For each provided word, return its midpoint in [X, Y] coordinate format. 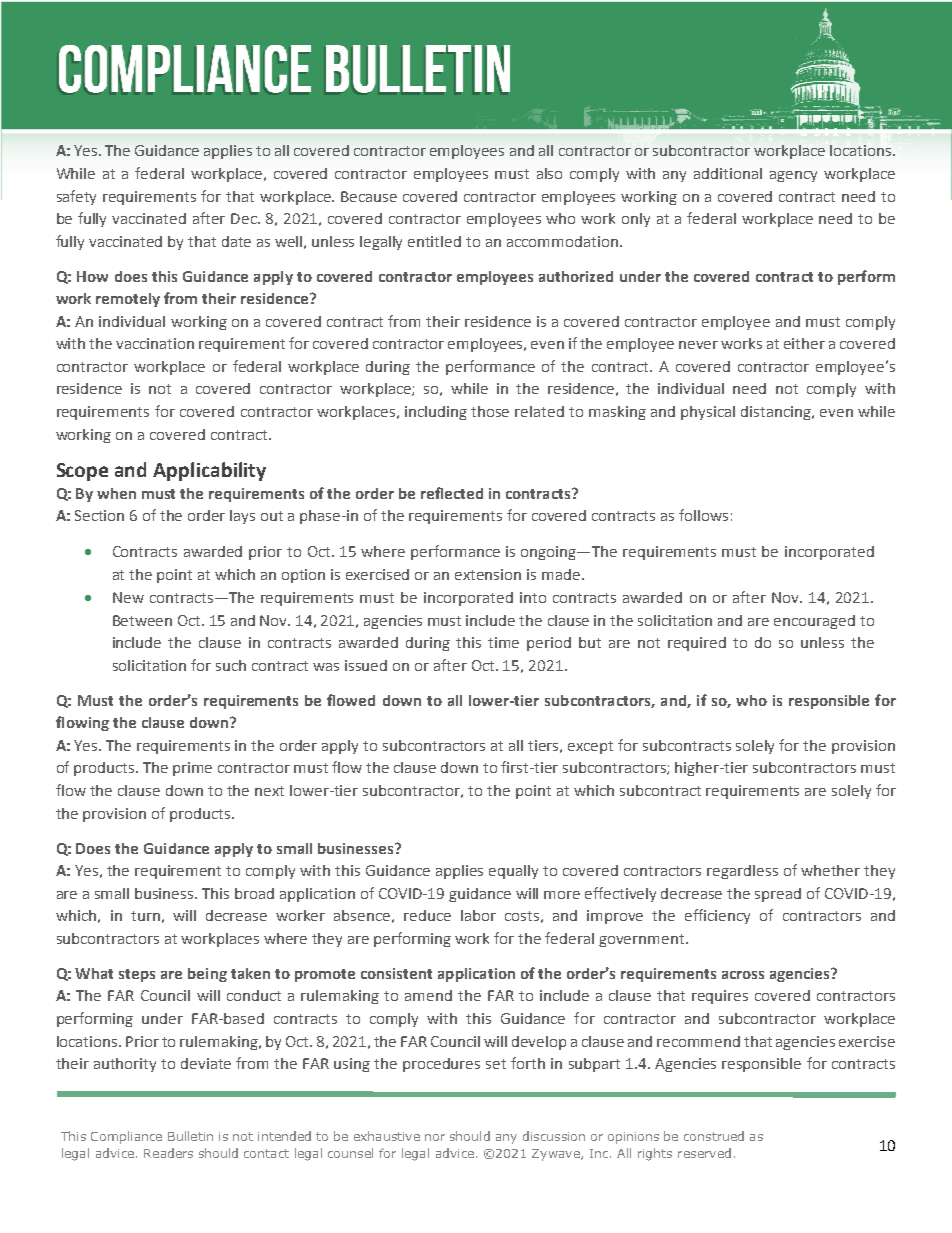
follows [703, 515]
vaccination [155, 343]
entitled [434, 241]
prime [192, 769]
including [436, 413]
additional [728, 173]
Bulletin [190, 1136]
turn [145, 916]
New [128, 597]
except [590, 747]
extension [488, 574]
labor [478, 915]
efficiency [717, 916]
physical [708, 413]
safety [76, 197]
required [697, 644]
